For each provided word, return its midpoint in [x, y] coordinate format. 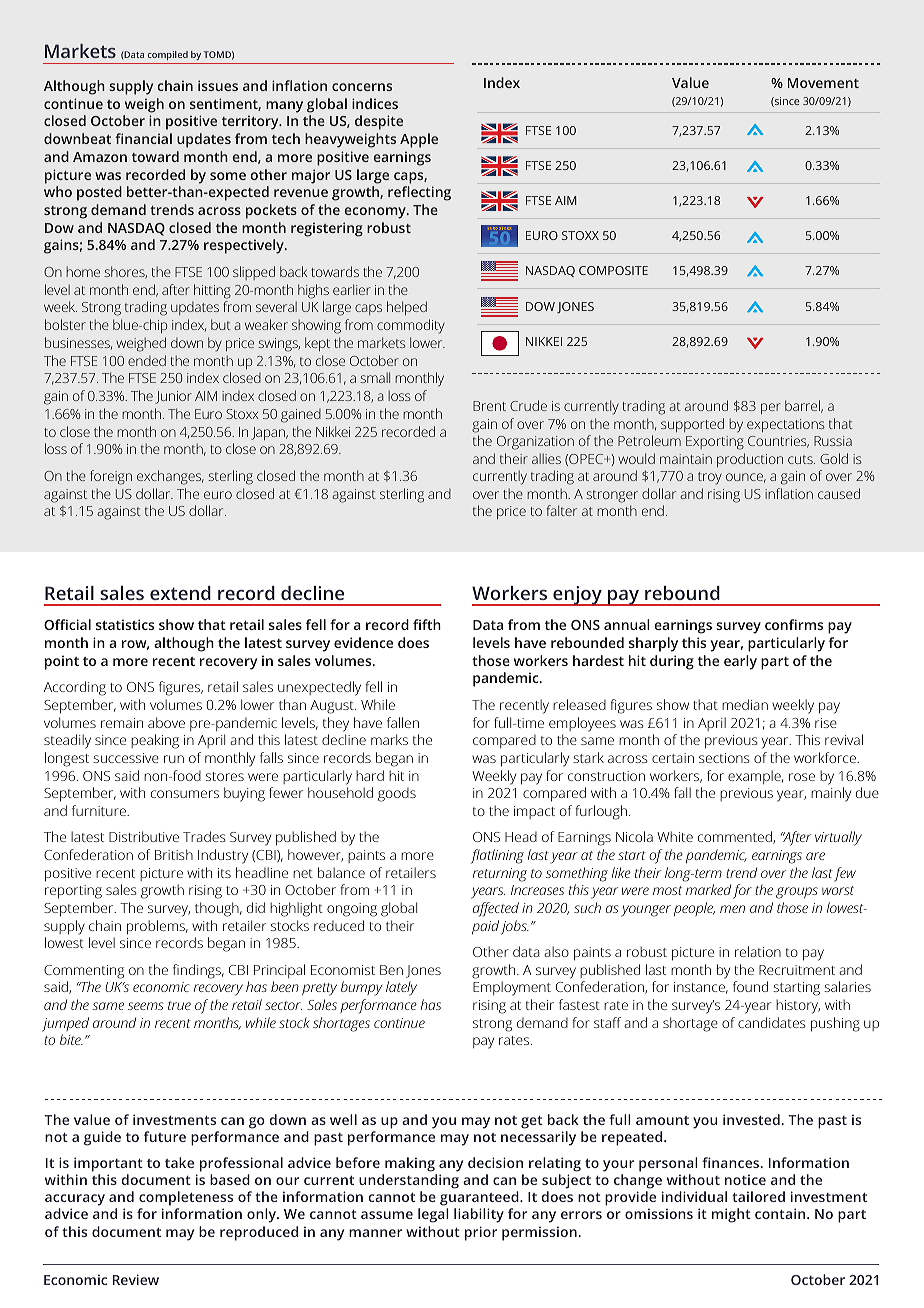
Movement [823, 83]
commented [736, 837]
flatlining [497, 856]
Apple [419, 140]
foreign [111, 477]
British [174, 854]
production [750, 460]
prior [481, 1233]
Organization [535, 443]
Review [136, 1279]
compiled [168, 55]
